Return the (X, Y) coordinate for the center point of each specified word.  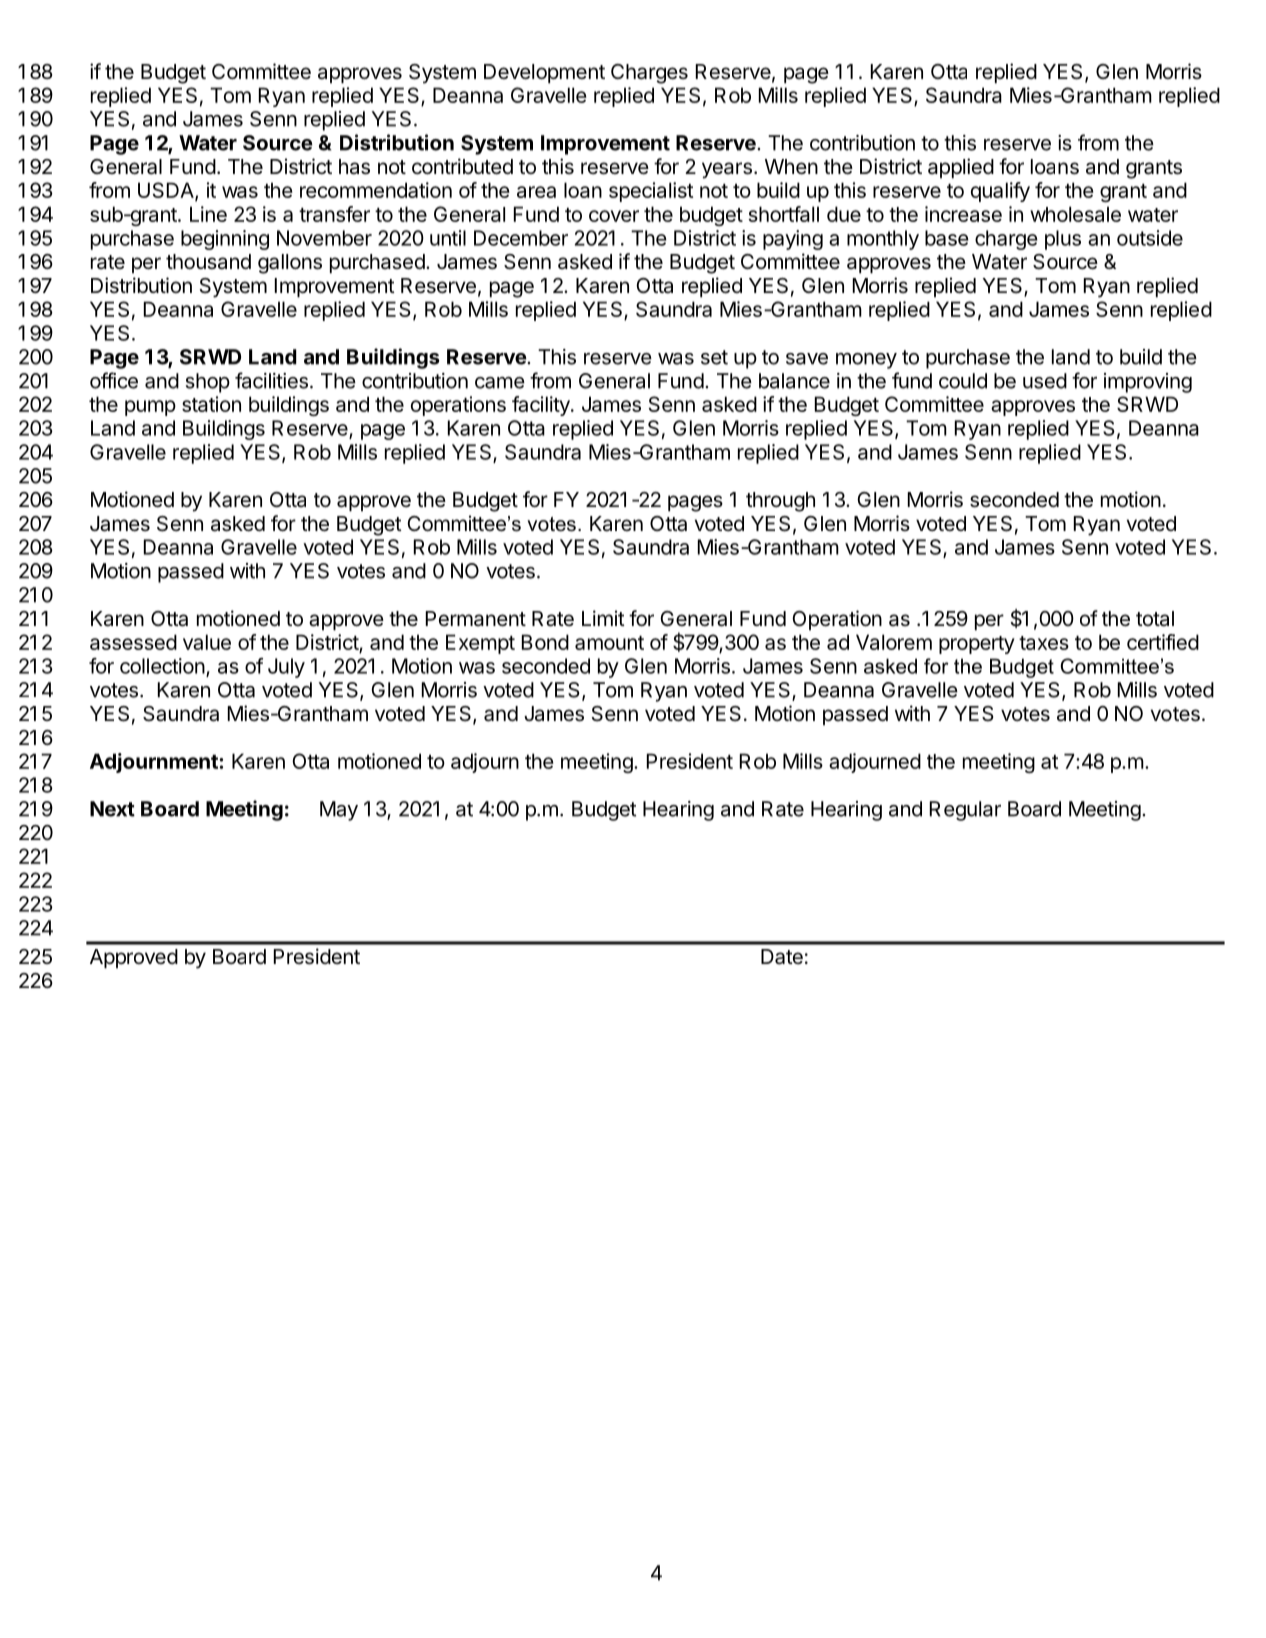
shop (208, 383)
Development (544, 74)
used (1045, 381)
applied (961, 168)
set (714, 357)
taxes (1044, 643)
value (207, 642)
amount (609, 643)
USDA (167, 191)
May (339, 811)
